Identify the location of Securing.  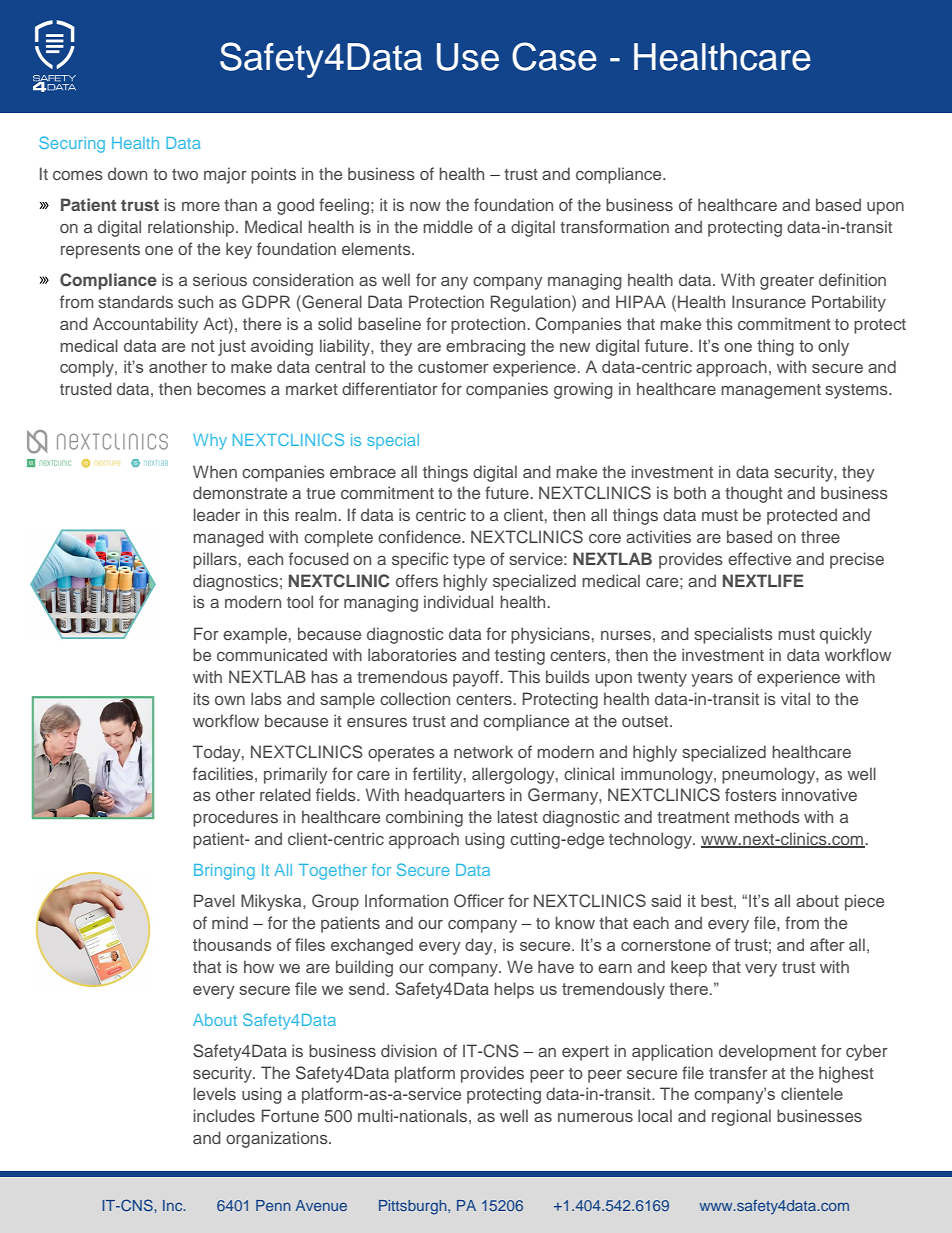
(72, 144).
